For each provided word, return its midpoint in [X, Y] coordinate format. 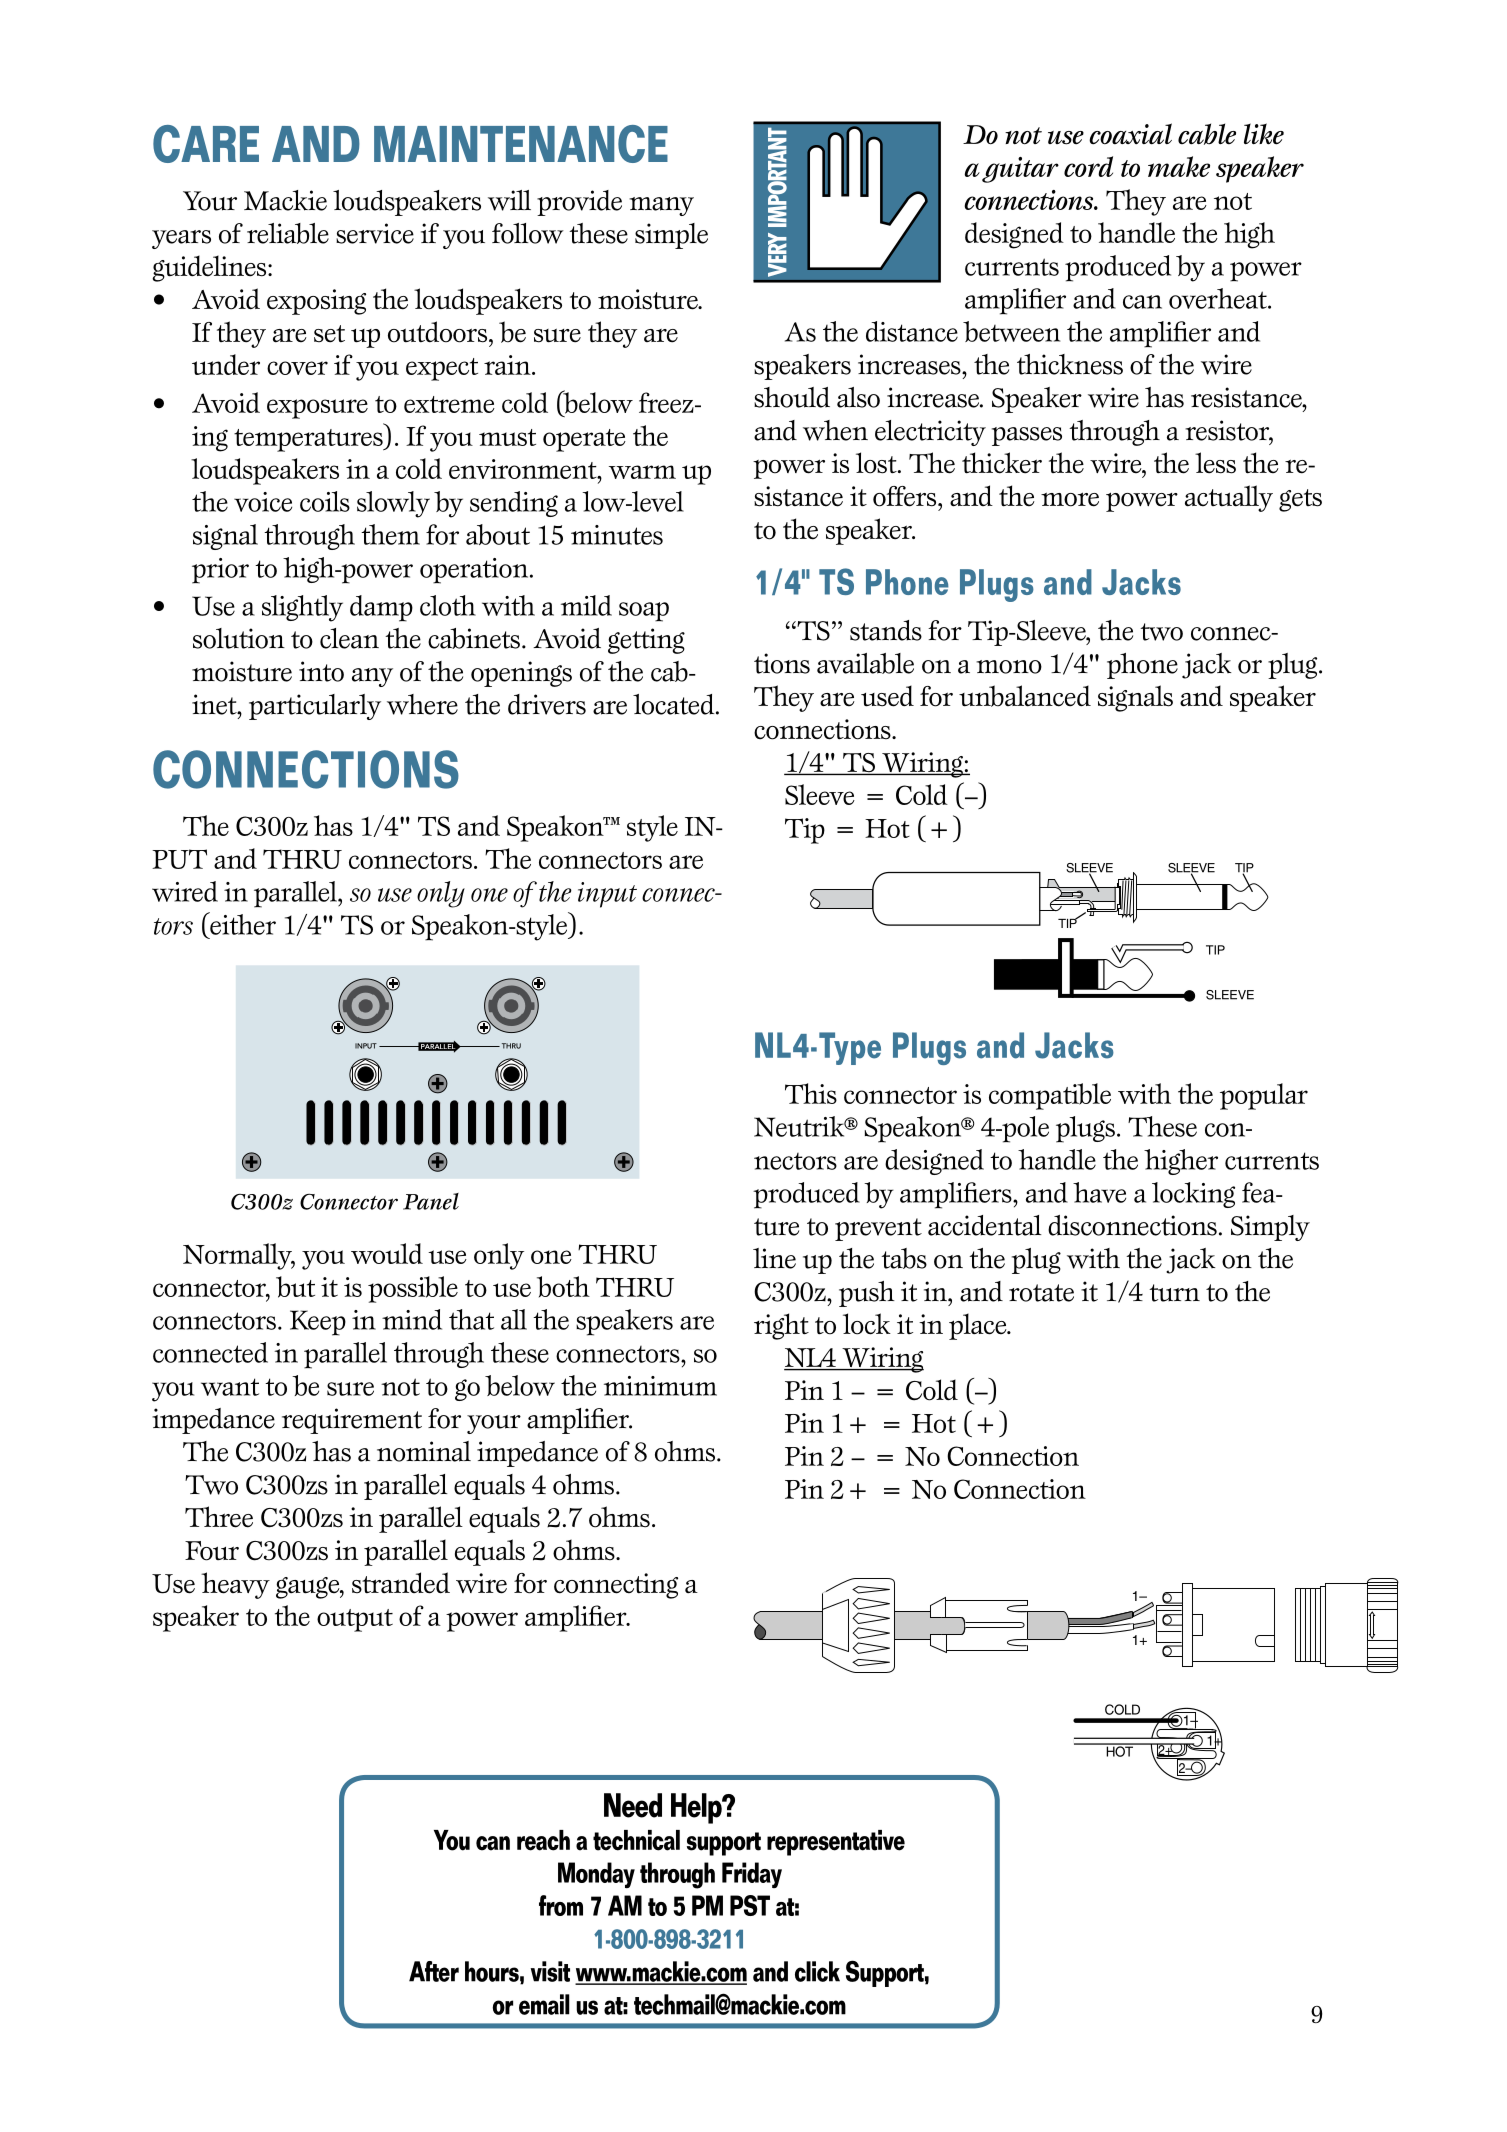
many [661, 206]
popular [1264, 1096]
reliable [288, 233]
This [811, 1093]
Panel [431, 1201]
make [1179, 166]
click [817, 1971]
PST [750, 1905]
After [434, 1971]
